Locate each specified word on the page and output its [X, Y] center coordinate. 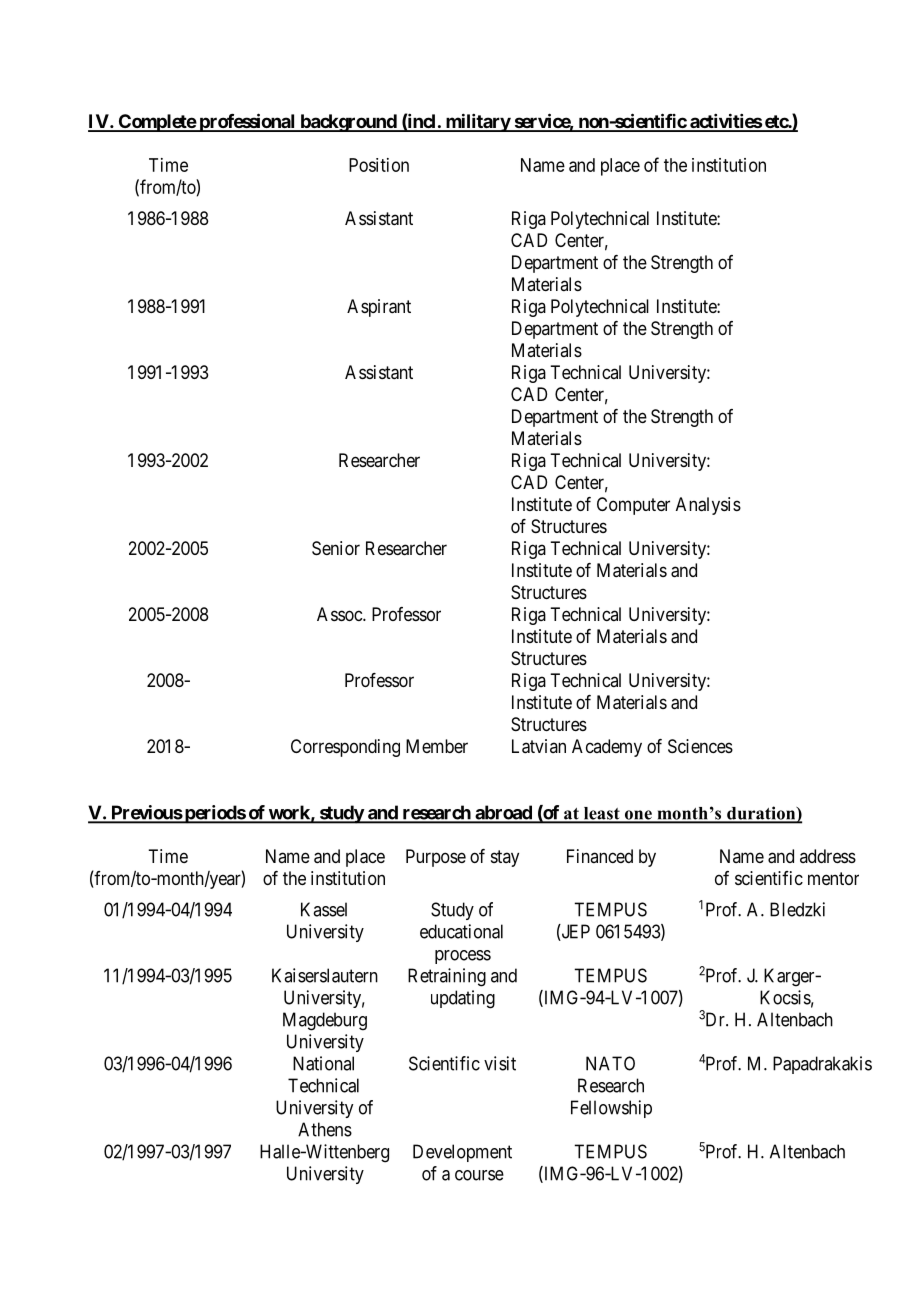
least [601, 814]
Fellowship [611, 1109]
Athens [325, 1129]
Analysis [708, 506]
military [477, 122]
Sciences [700, 746]
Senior [336, 548]
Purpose [436, 858]
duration [761, 814]
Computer [633, 506]
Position [379, 165]
